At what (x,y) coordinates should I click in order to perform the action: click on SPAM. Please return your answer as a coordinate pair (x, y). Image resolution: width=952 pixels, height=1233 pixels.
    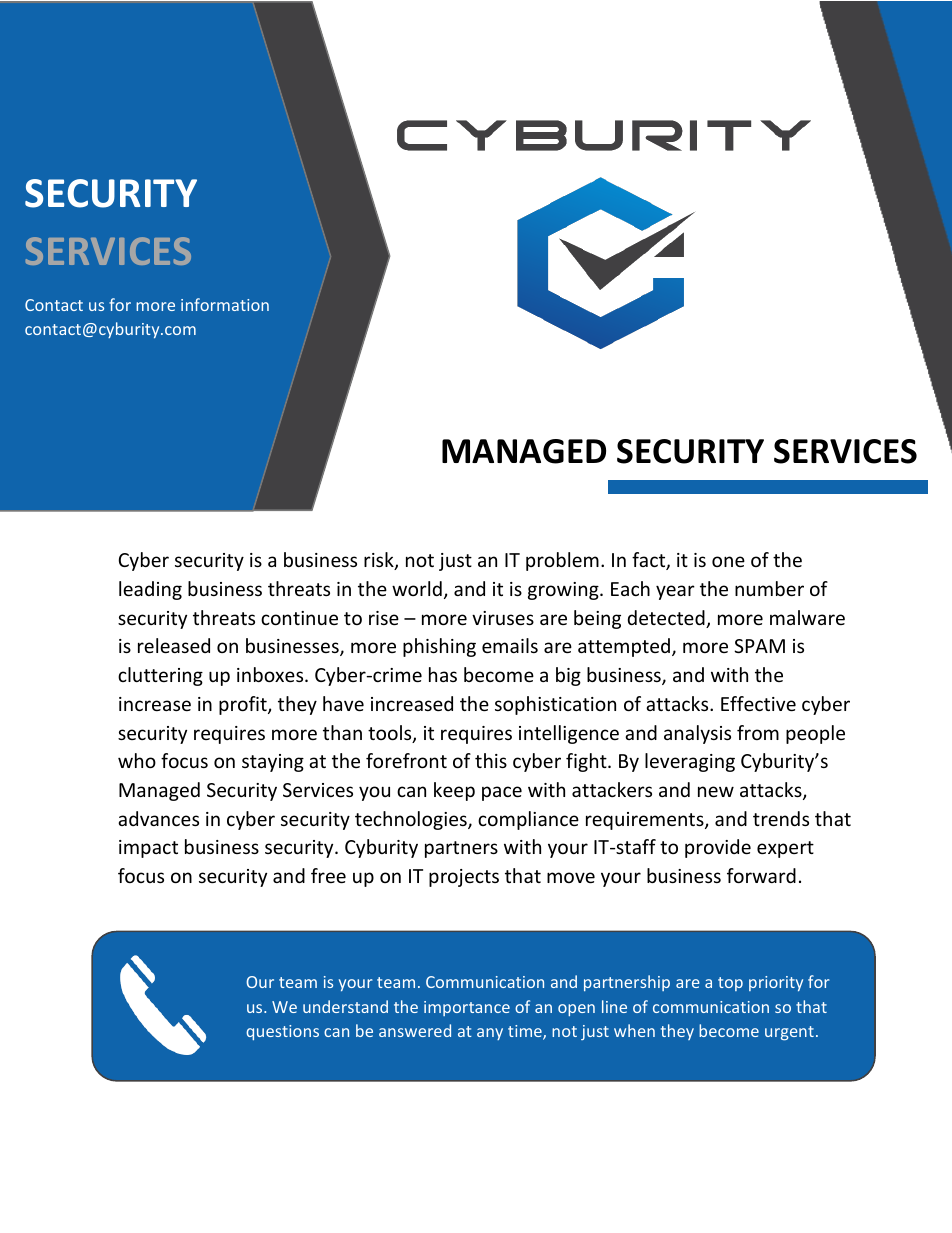
    Looking at the image, I should click on (759, 646).
